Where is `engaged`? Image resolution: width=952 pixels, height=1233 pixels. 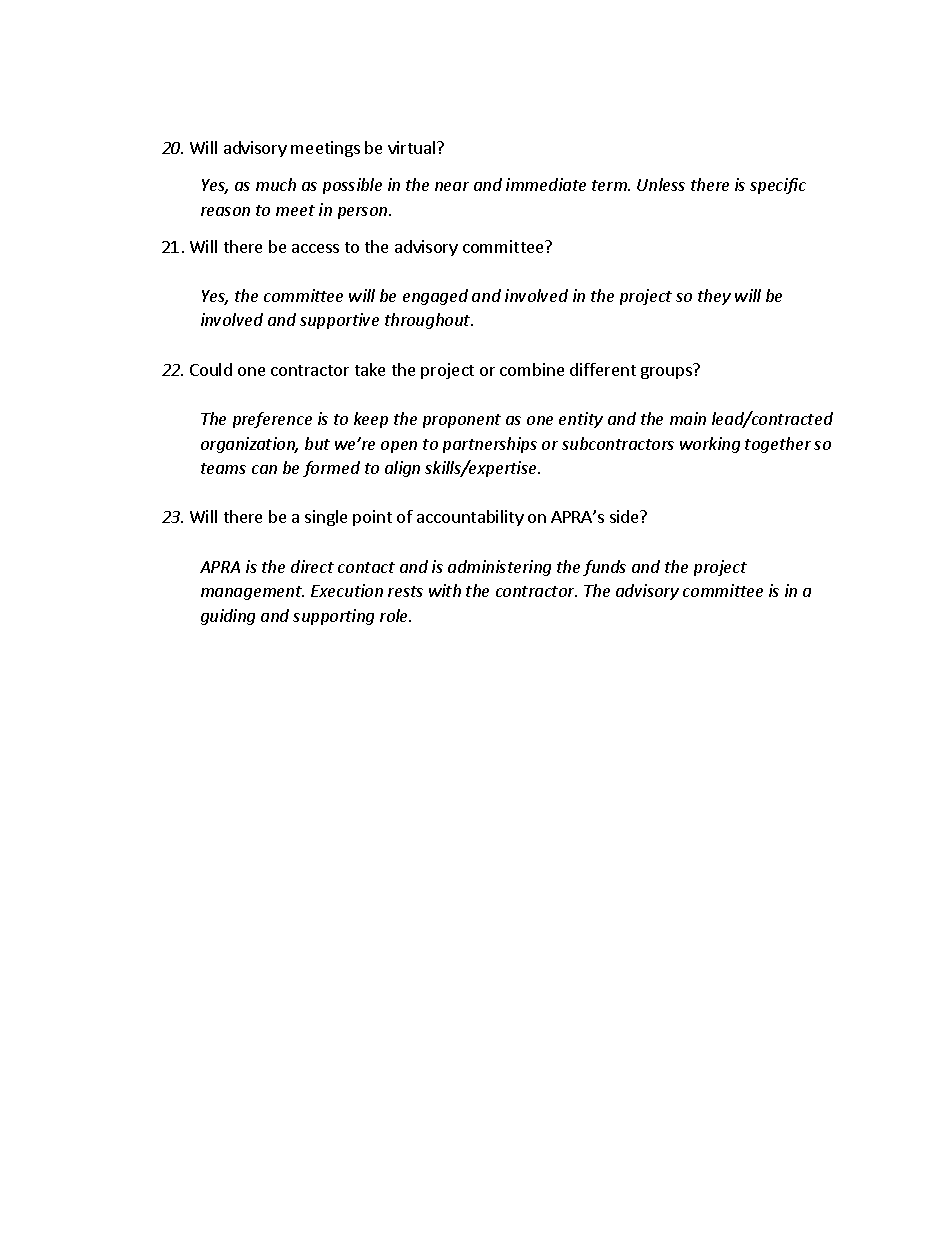 engaged is located at coordinates (435, 297).
